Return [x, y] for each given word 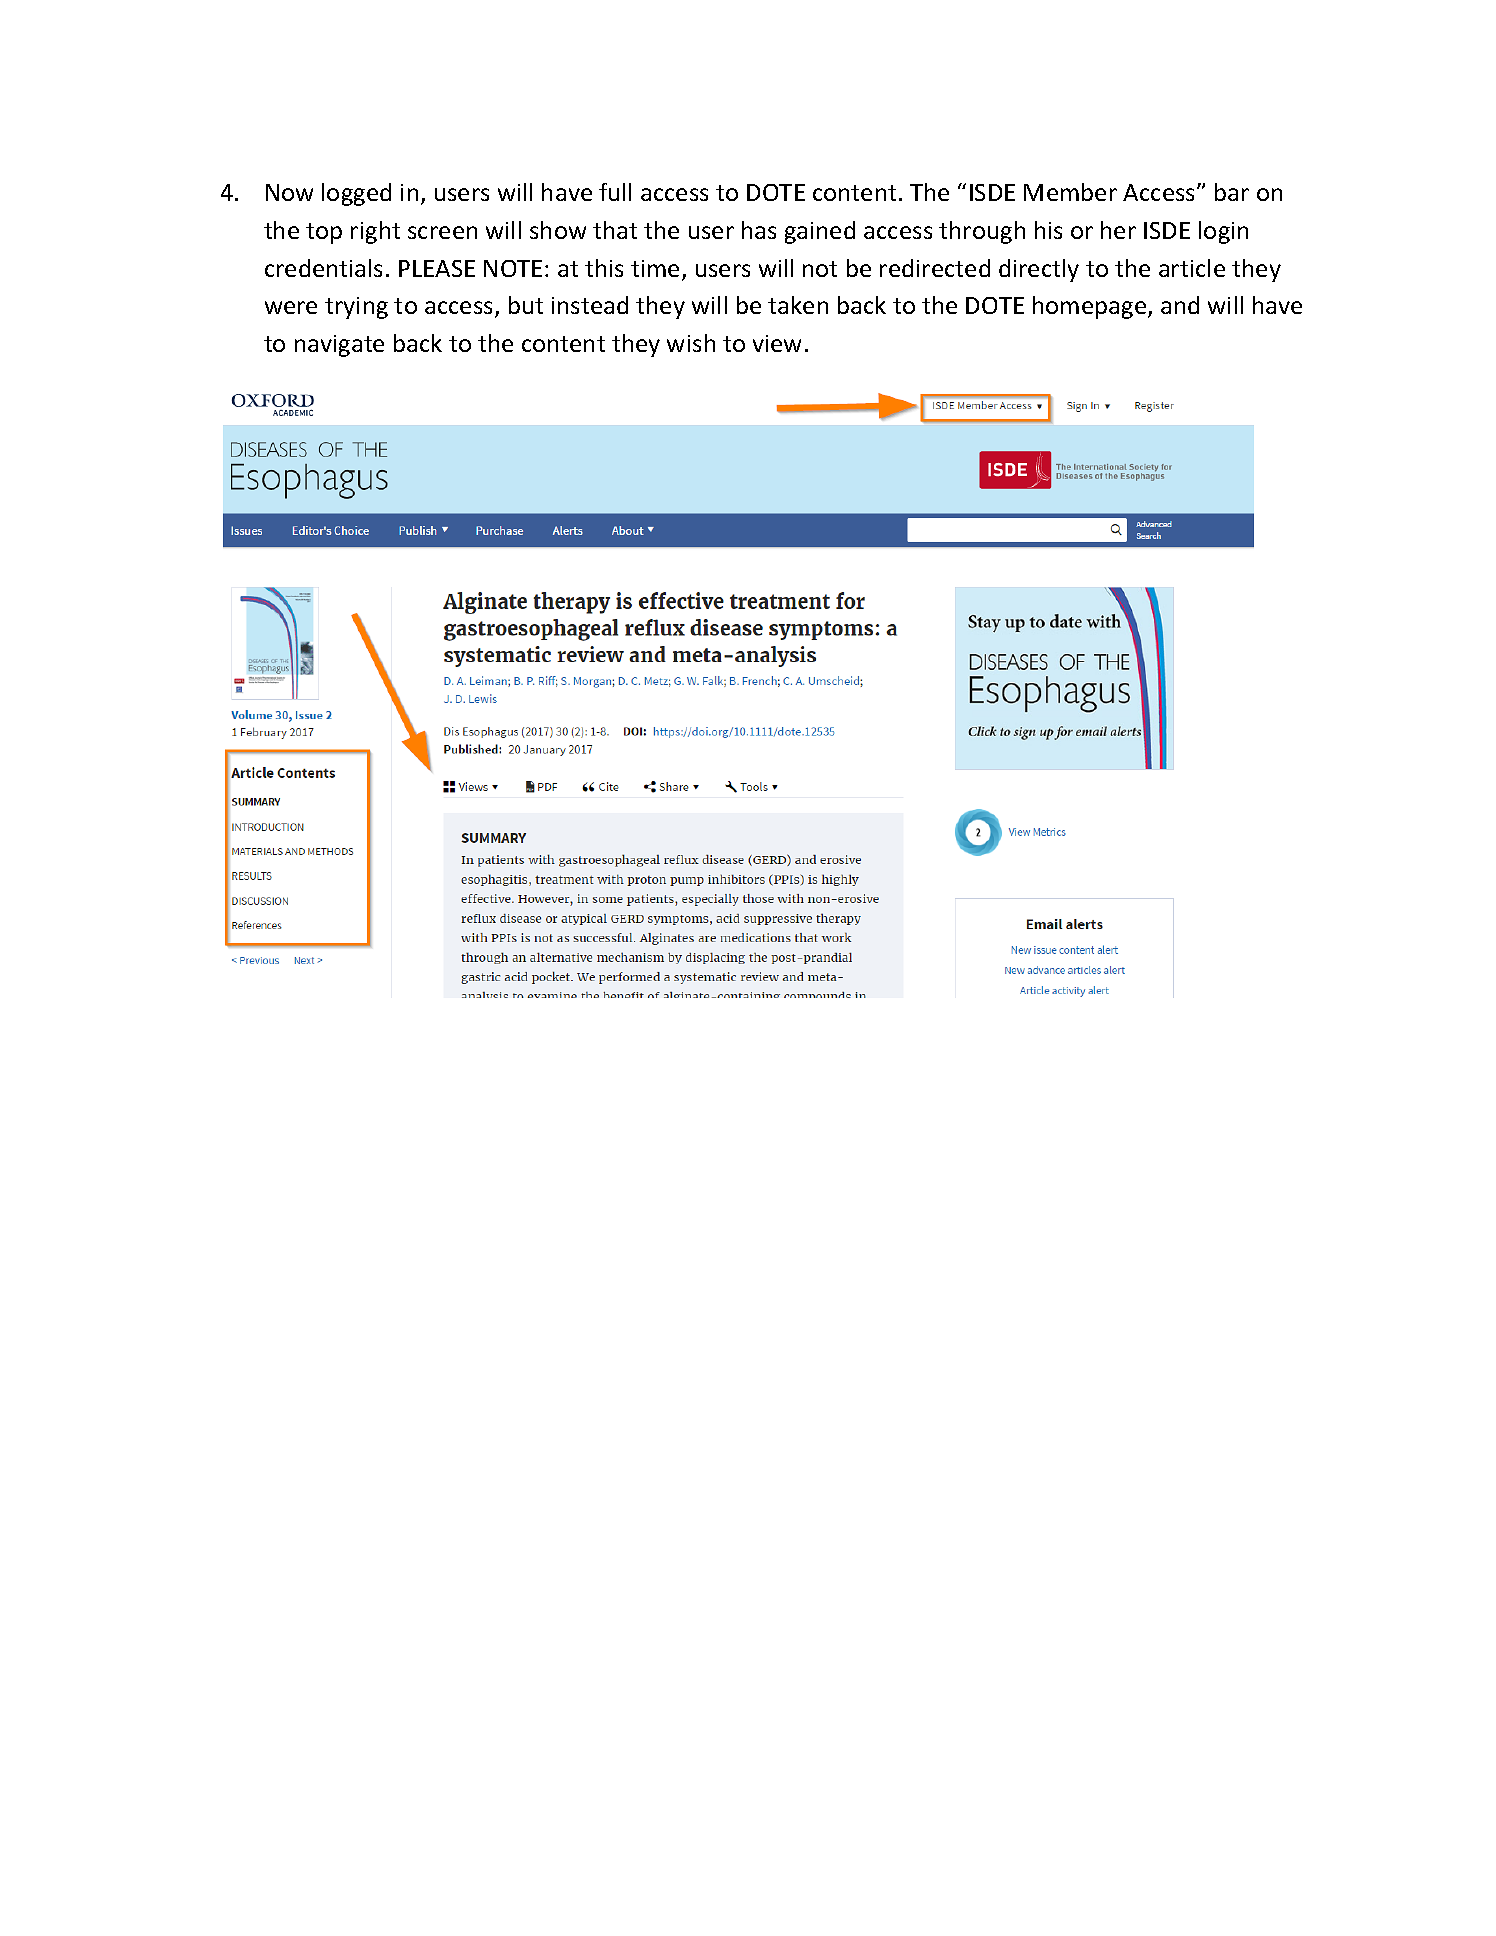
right [375, 232]
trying [356, 308]
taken [798, 305]
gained [820, 232]
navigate [339, 346]
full [615, 192]
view [777, 343]
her [1118, 230]
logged [356, 194]
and [1180, 305]
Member [1070, 192]
